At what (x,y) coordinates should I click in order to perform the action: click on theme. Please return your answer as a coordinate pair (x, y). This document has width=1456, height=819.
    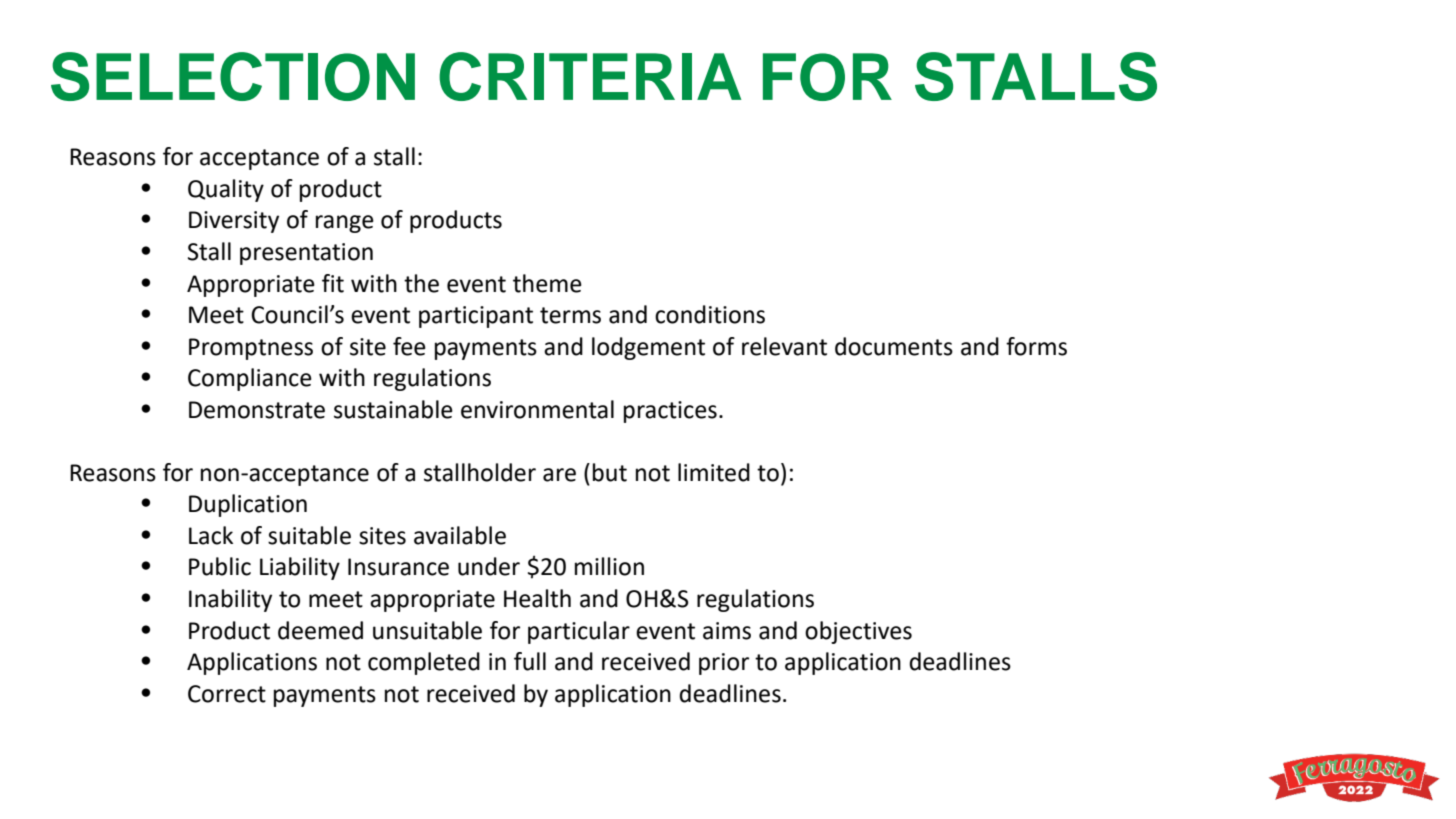
    Looking at the image, I should click on (547, 283).
